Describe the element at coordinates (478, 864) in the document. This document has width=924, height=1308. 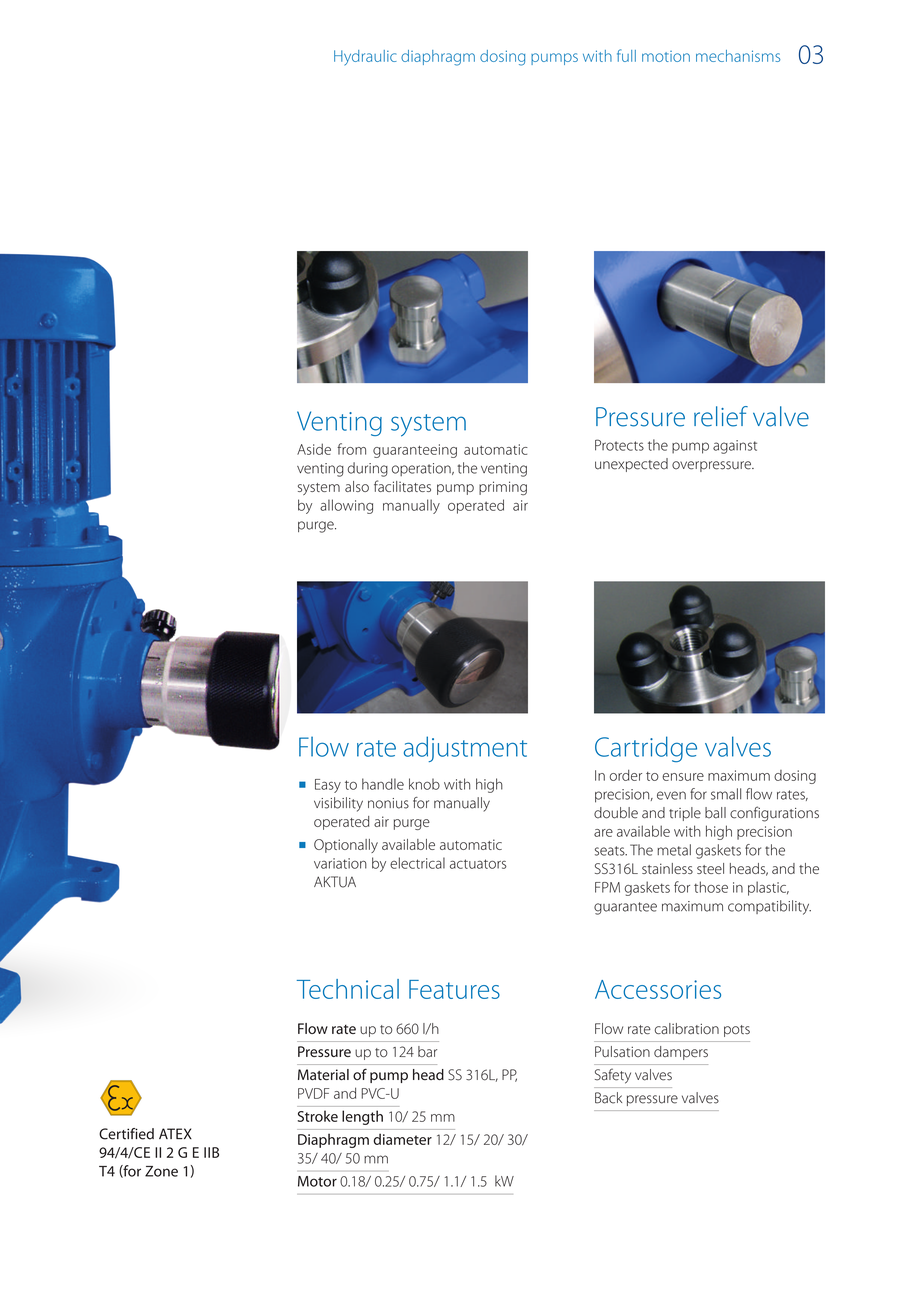
I see `actuators` at that location.
